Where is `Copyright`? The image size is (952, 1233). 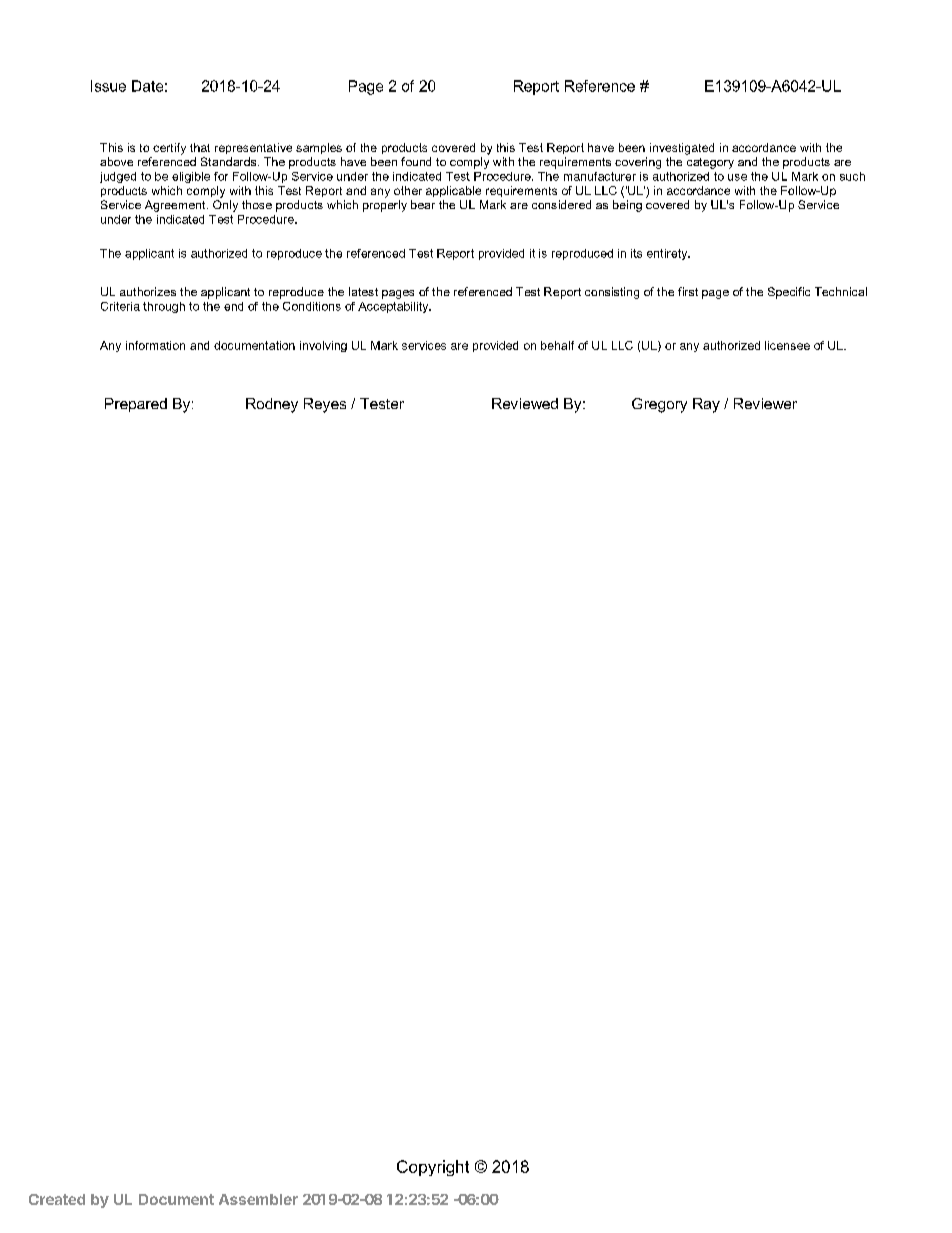
Copyright is located at coordinates (433, 1168).
